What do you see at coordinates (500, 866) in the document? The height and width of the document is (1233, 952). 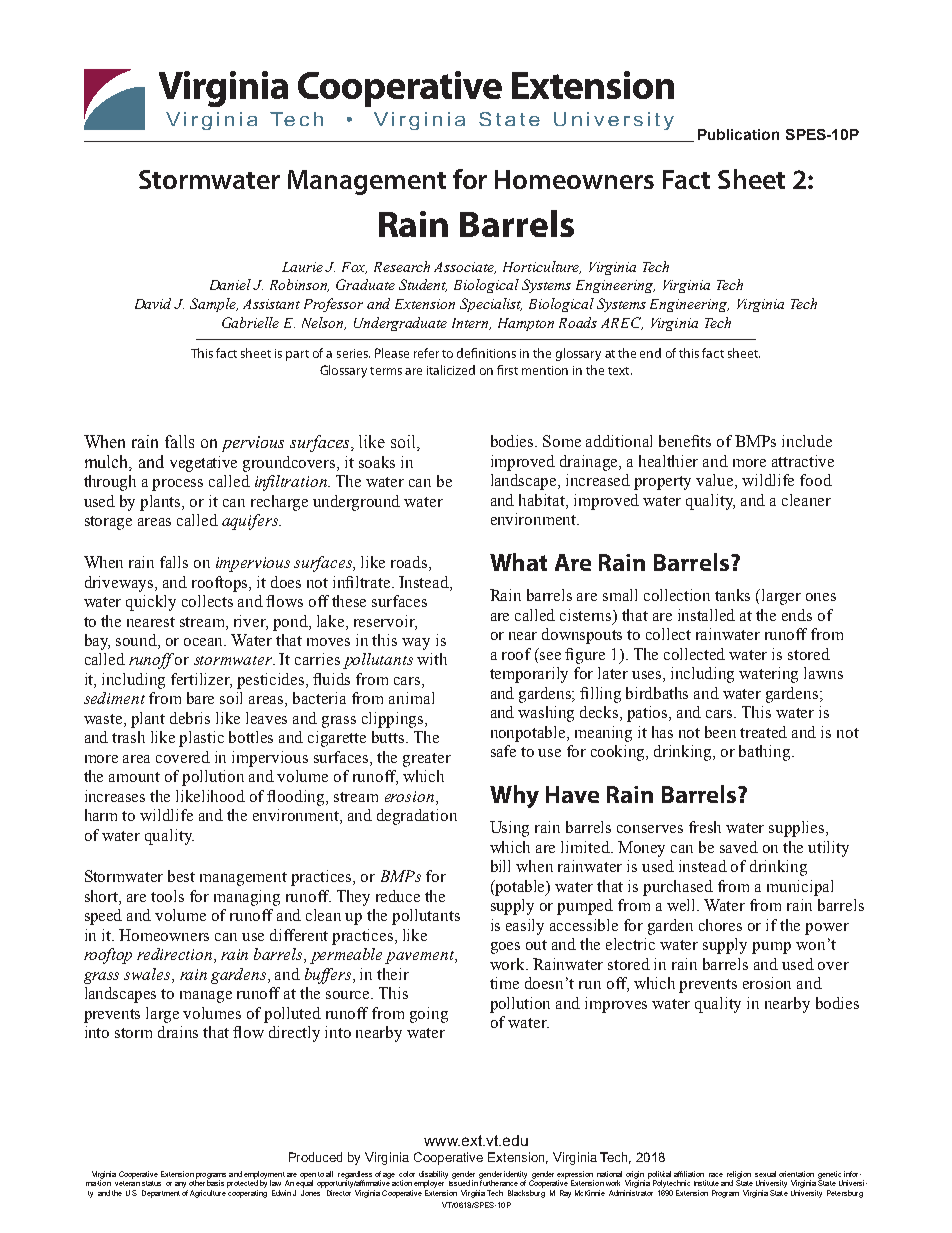 I see `bill` at bounding box center [500, 866].
